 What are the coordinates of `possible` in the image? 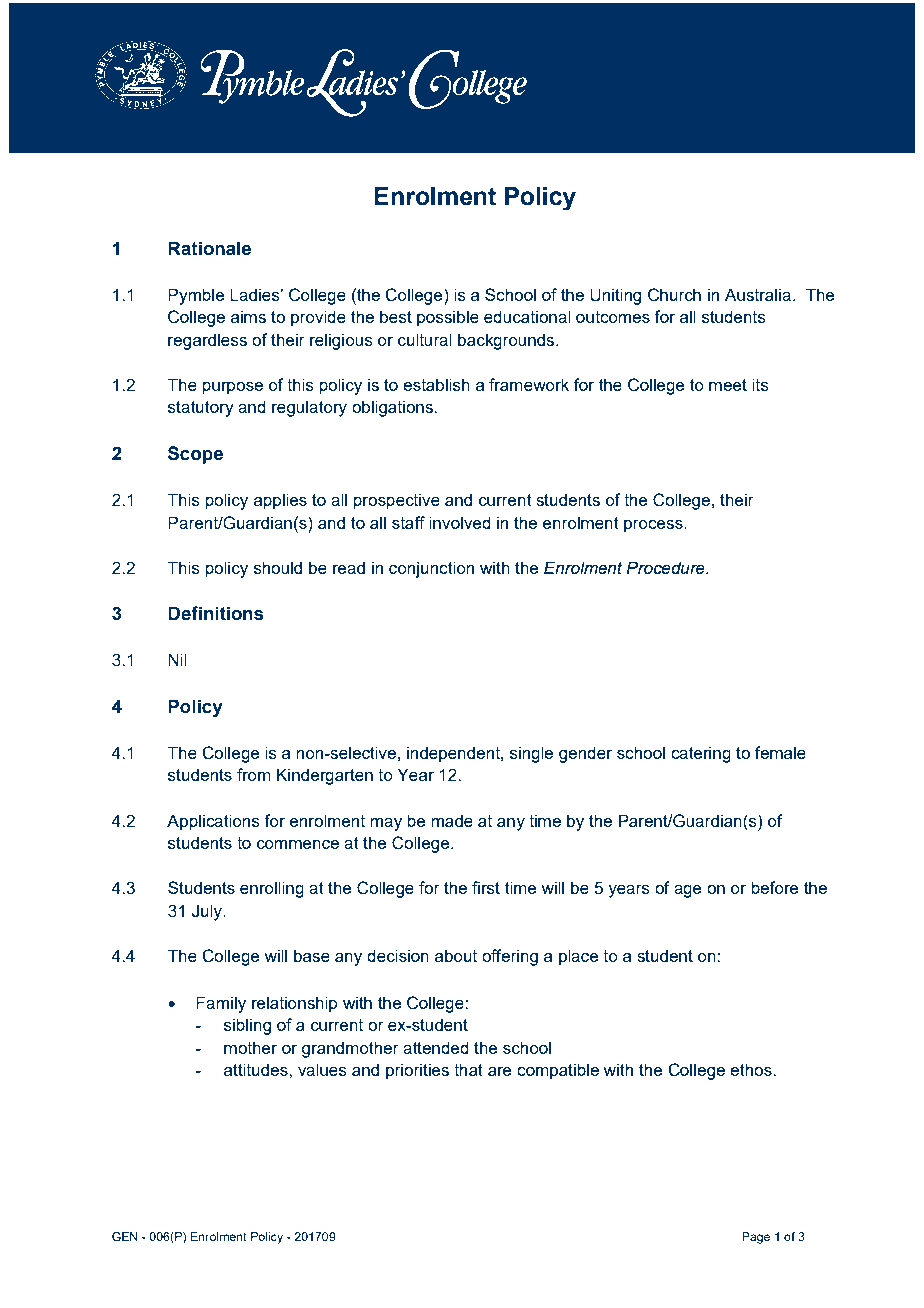 It's located at (448, 318).
